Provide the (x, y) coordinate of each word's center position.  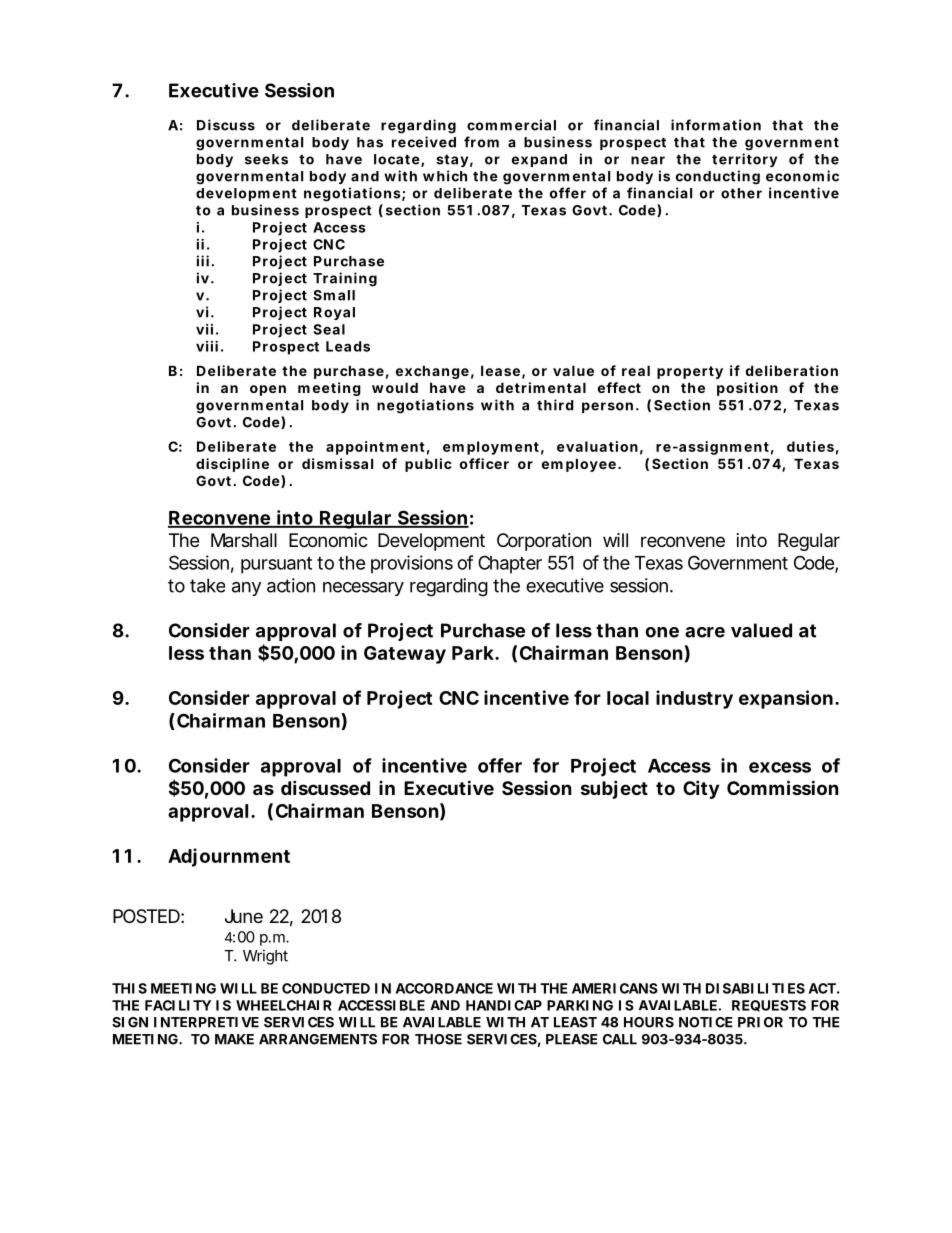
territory (744, 160)
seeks (266, 159)
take (207, 585)
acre (705, 632)
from (481, 142)
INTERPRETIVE (206, 1022)
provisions (412, 564)
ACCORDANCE (444, 988)
